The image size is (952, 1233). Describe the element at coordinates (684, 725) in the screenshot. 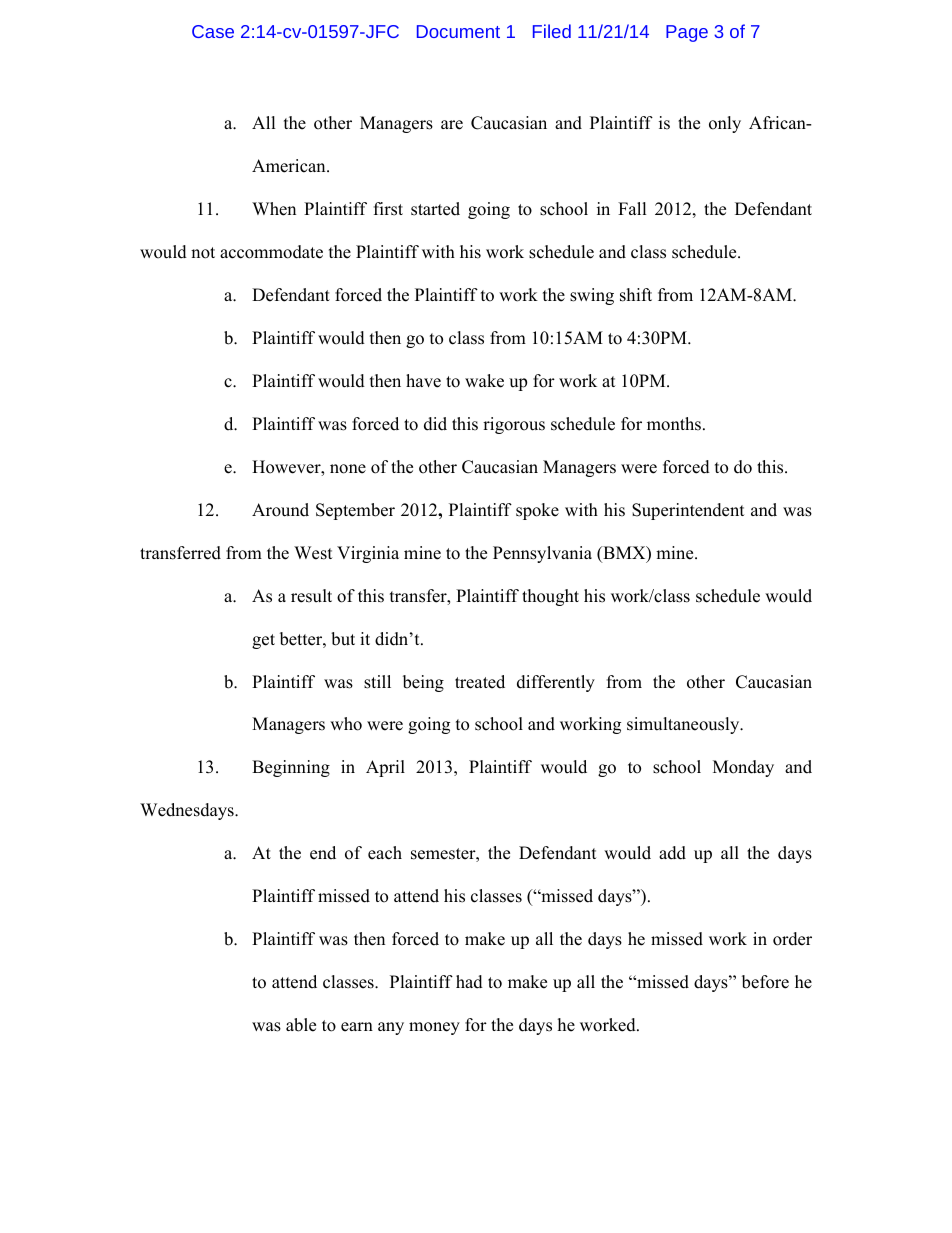

I see `simultaneously` at that location.
